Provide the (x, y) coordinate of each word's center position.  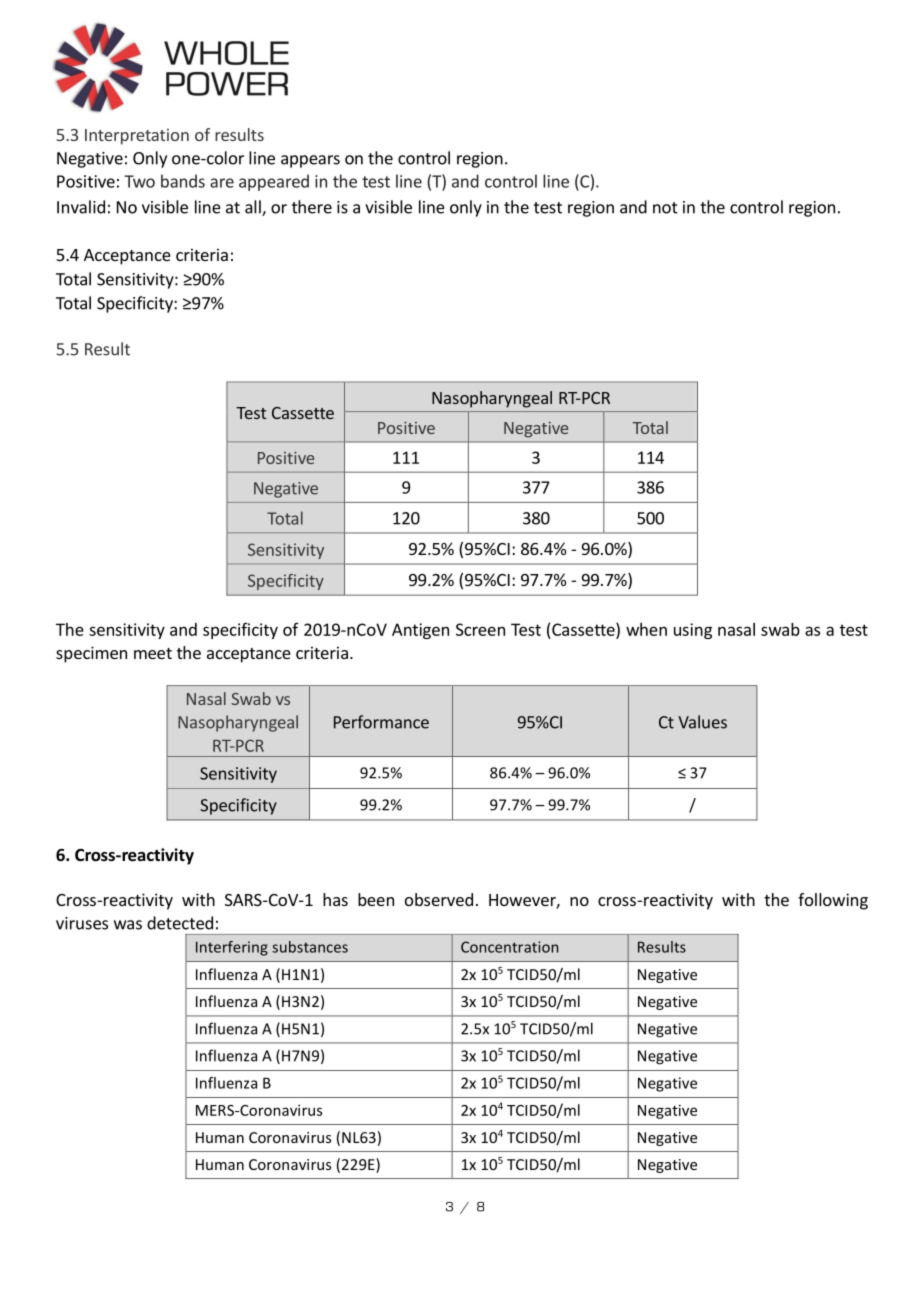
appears (310, 161)
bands (183, 181)
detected (180, 923)
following (833, 901)
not (665, 208)
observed (439, 899)
